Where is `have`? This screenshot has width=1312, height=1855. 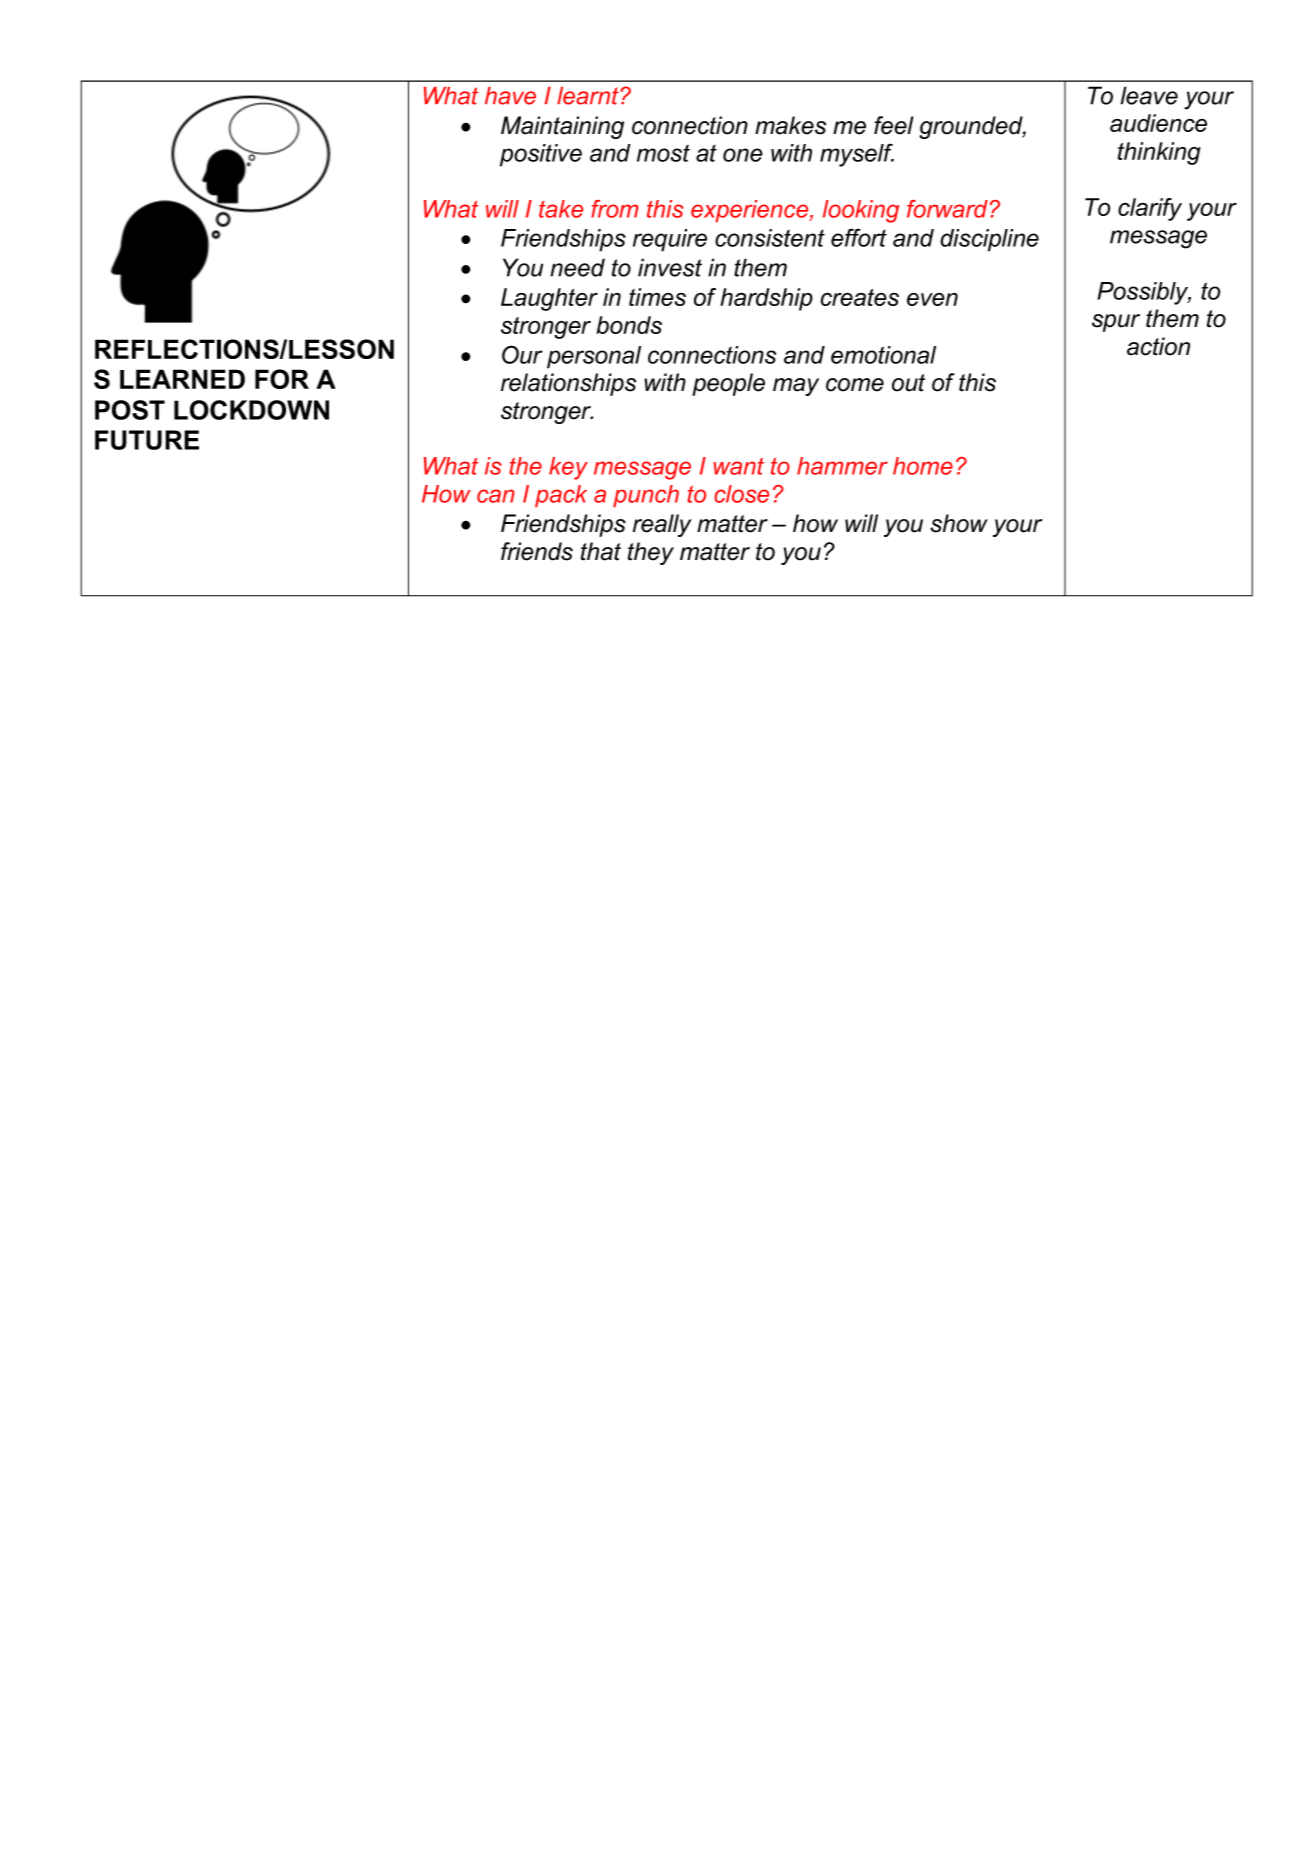
have is located at coordinates (510, 96).
